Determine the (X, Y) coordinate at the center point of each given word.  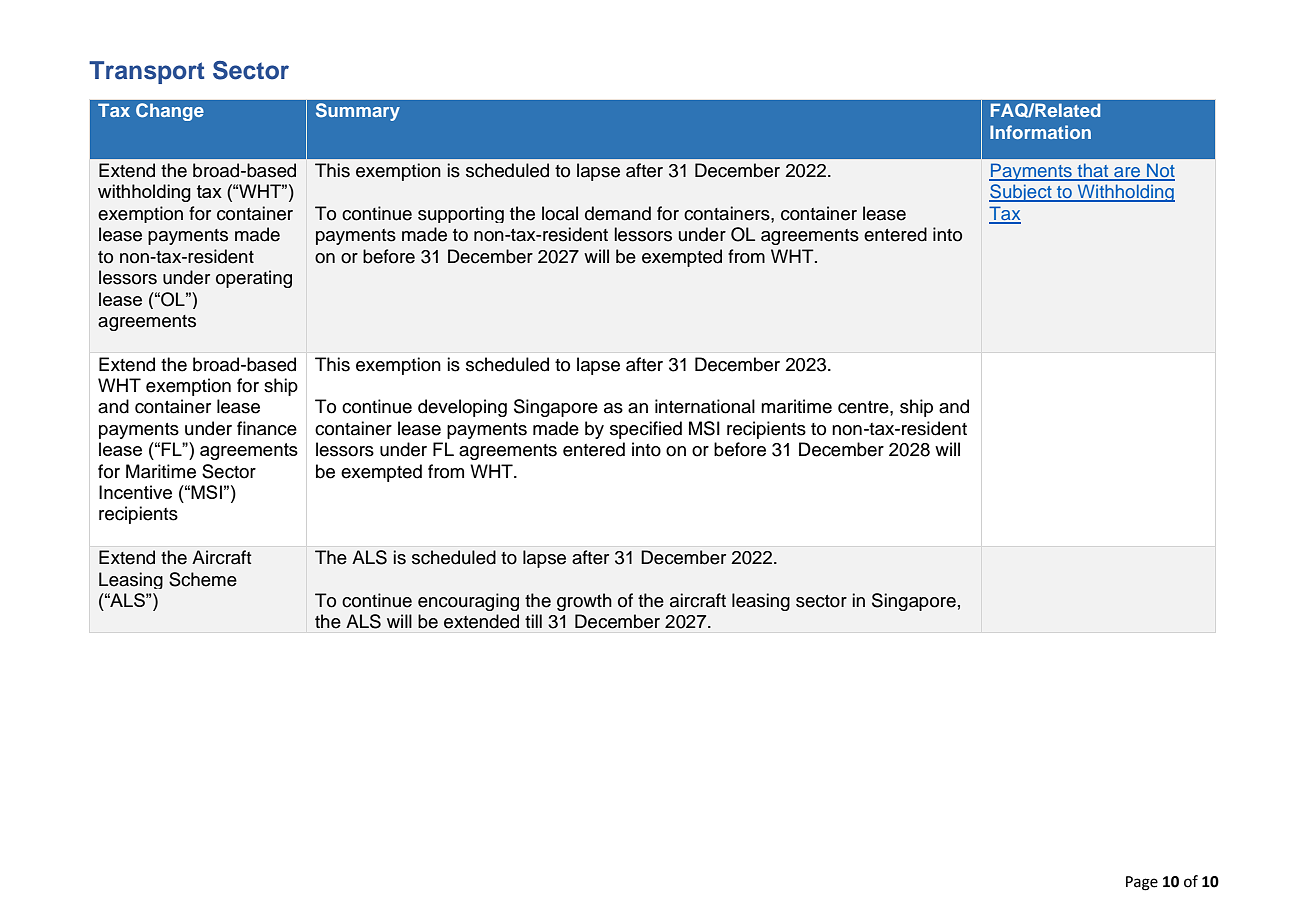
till (533, 621)
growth (584, 602)
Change (170, 112)
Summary (358, 112)
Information (1040, 132)
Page (1142, 883)
